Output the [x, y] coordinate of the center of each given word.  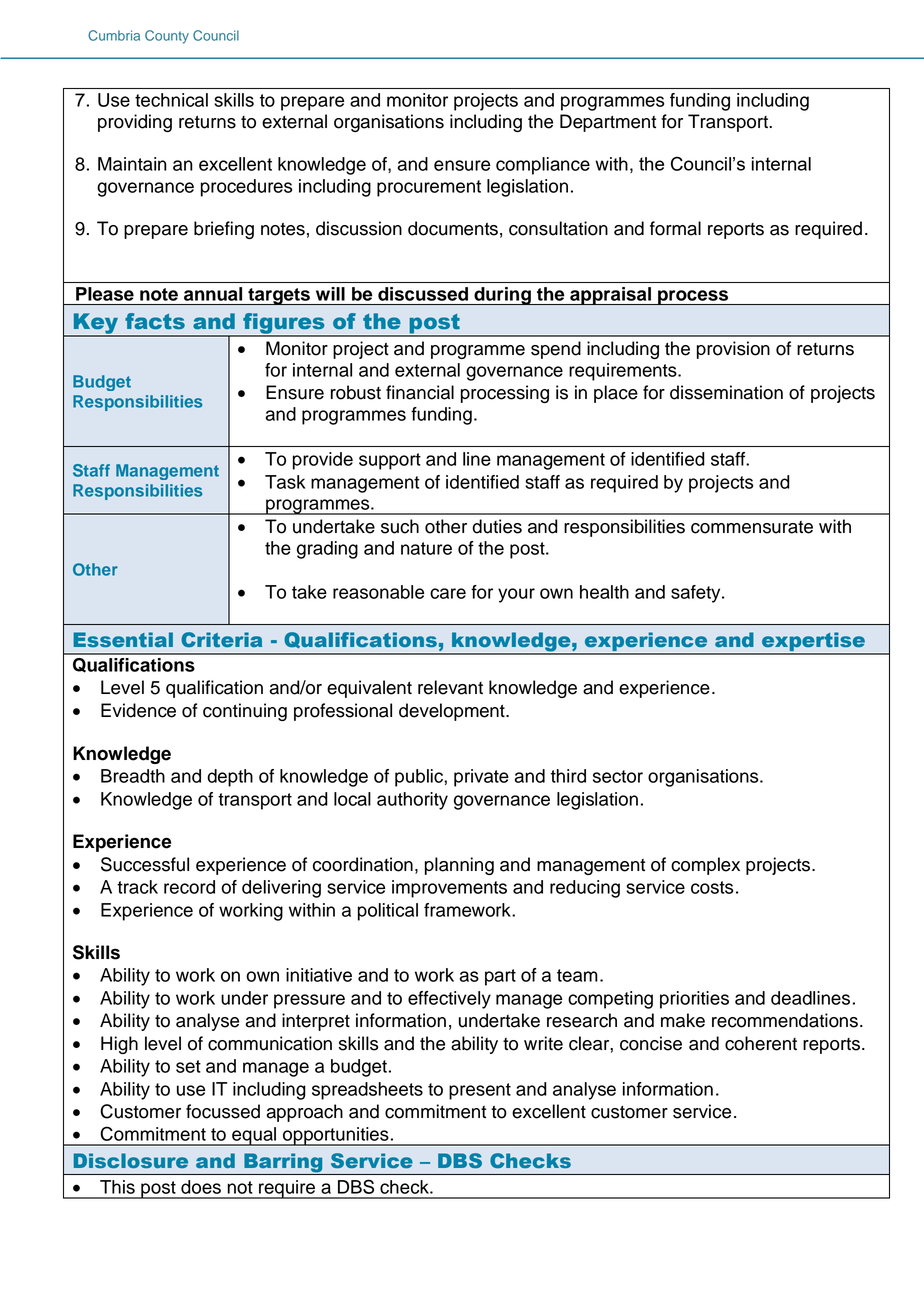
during [502, 296]
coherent [761, 1043]
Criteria [221, 639]
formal [675, 228]
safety [697, 594]
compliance [543, 166]
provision [733, 350]
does [201, 1187]
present [480, 1091]
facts [155, 321]
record [189, 887]
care [448, 593]
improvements [449, 889]
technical [171, 100]
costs [712, 887]
